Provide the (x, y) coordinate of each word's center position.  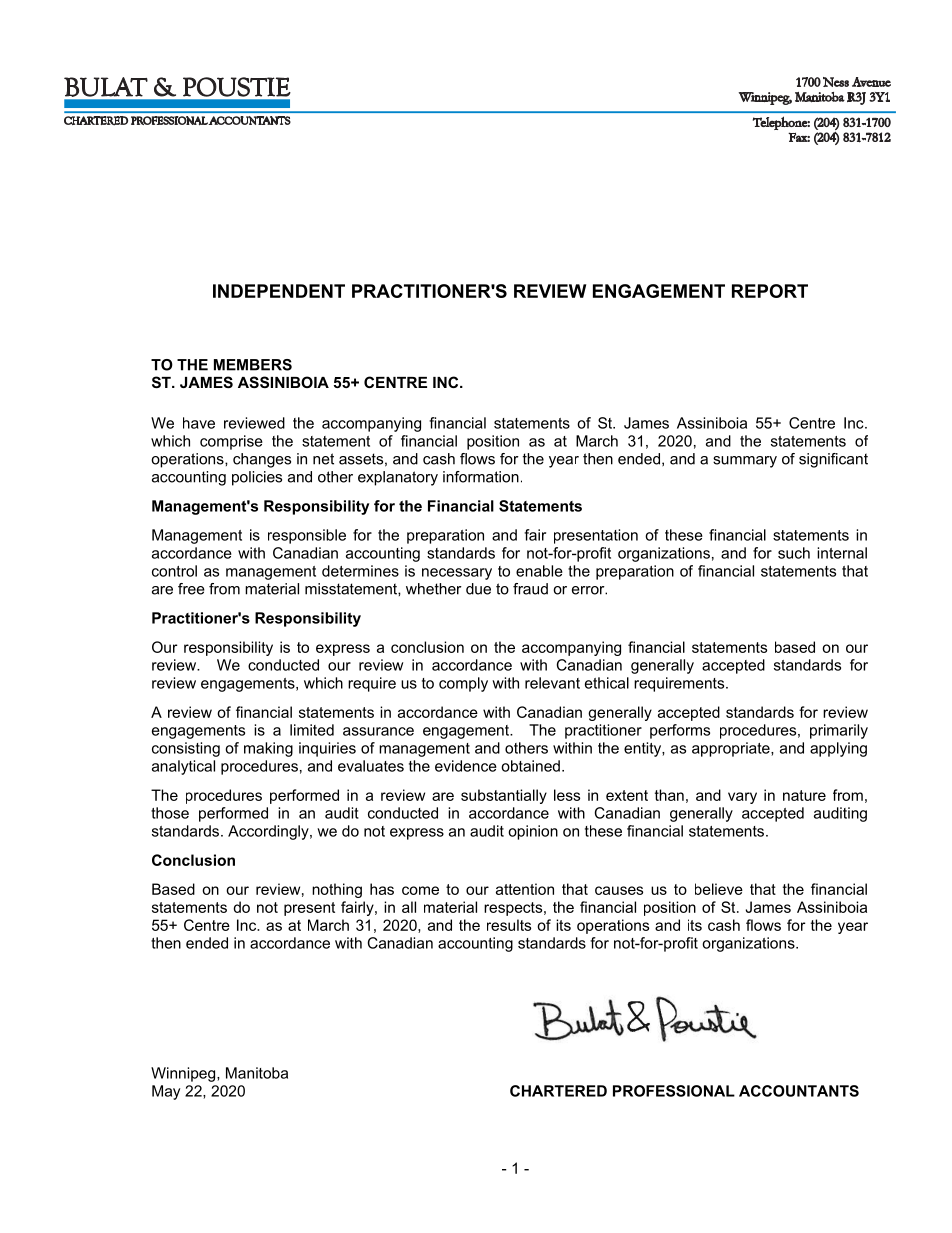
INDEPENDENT (279, 291)
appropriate (732, 749)
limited (312, 730)
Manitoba (257, 1073)
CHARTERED (558, 1091)
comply (463, 684)
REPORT (770, 291)
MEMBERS (253, 365)
